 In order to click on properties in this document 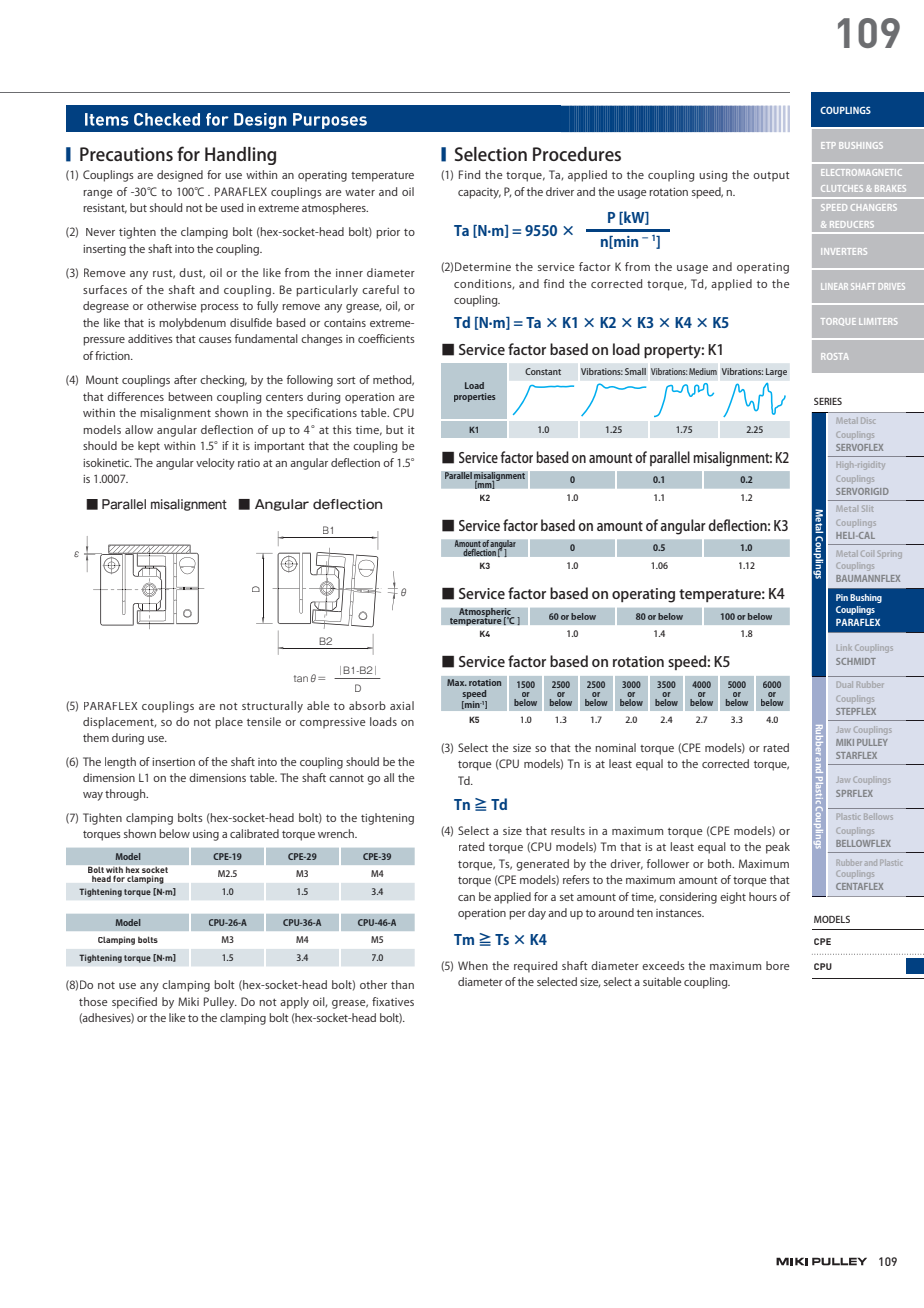, I will do `click(475, 397)`.
